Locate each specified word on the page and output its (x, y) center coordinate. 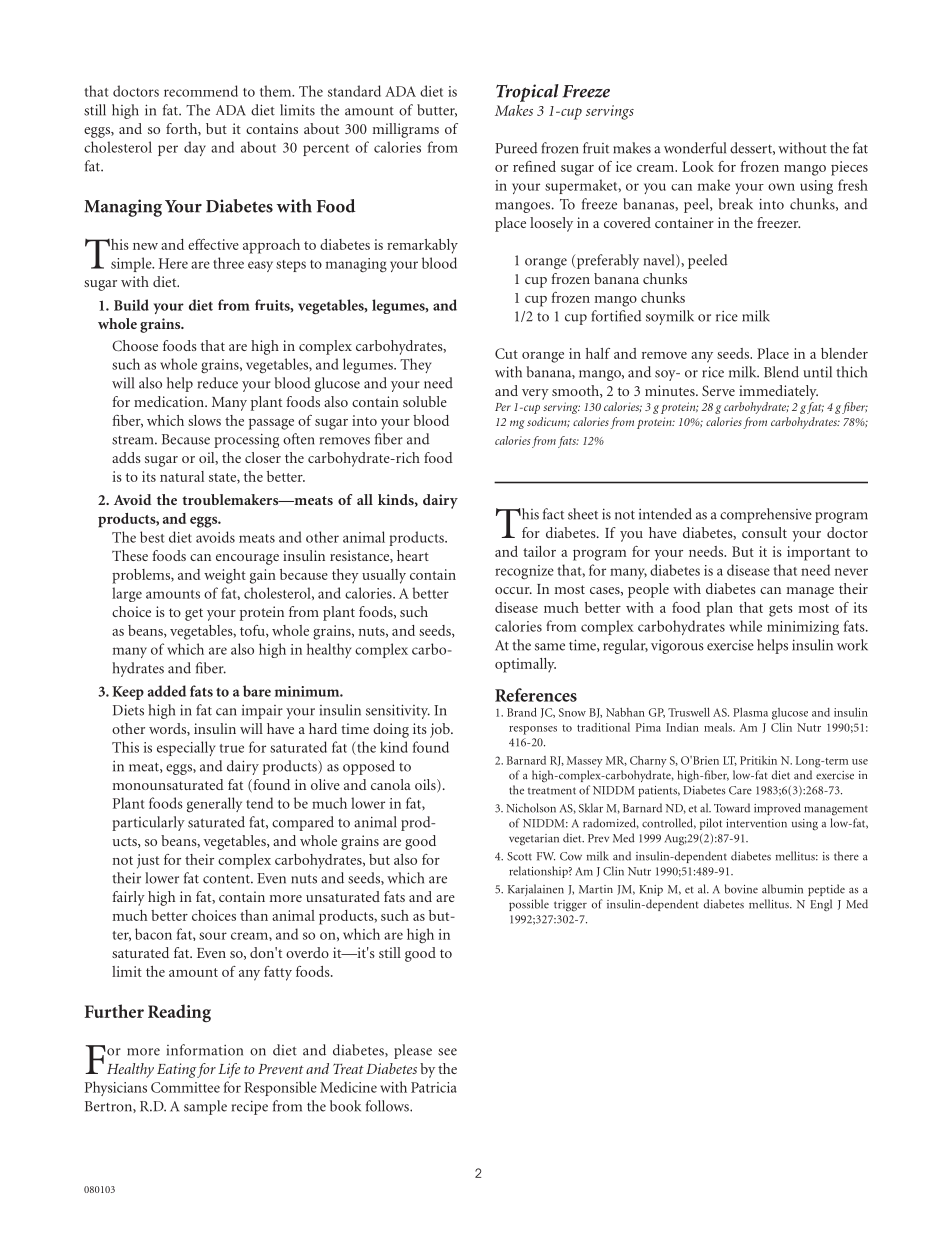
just (148, 861)
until (817, 372)
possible (529, 905)
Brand (522, 712)
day (195, 148)
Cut (506, 353)
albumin (782, 889)
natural (182, 476)
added (167, 691)
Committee (185, 1087)
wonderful (695, 148)
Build (131, 305)
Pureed (516, 148)
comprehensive (766, 515)
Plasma (750, 712)
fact (553, 514)
